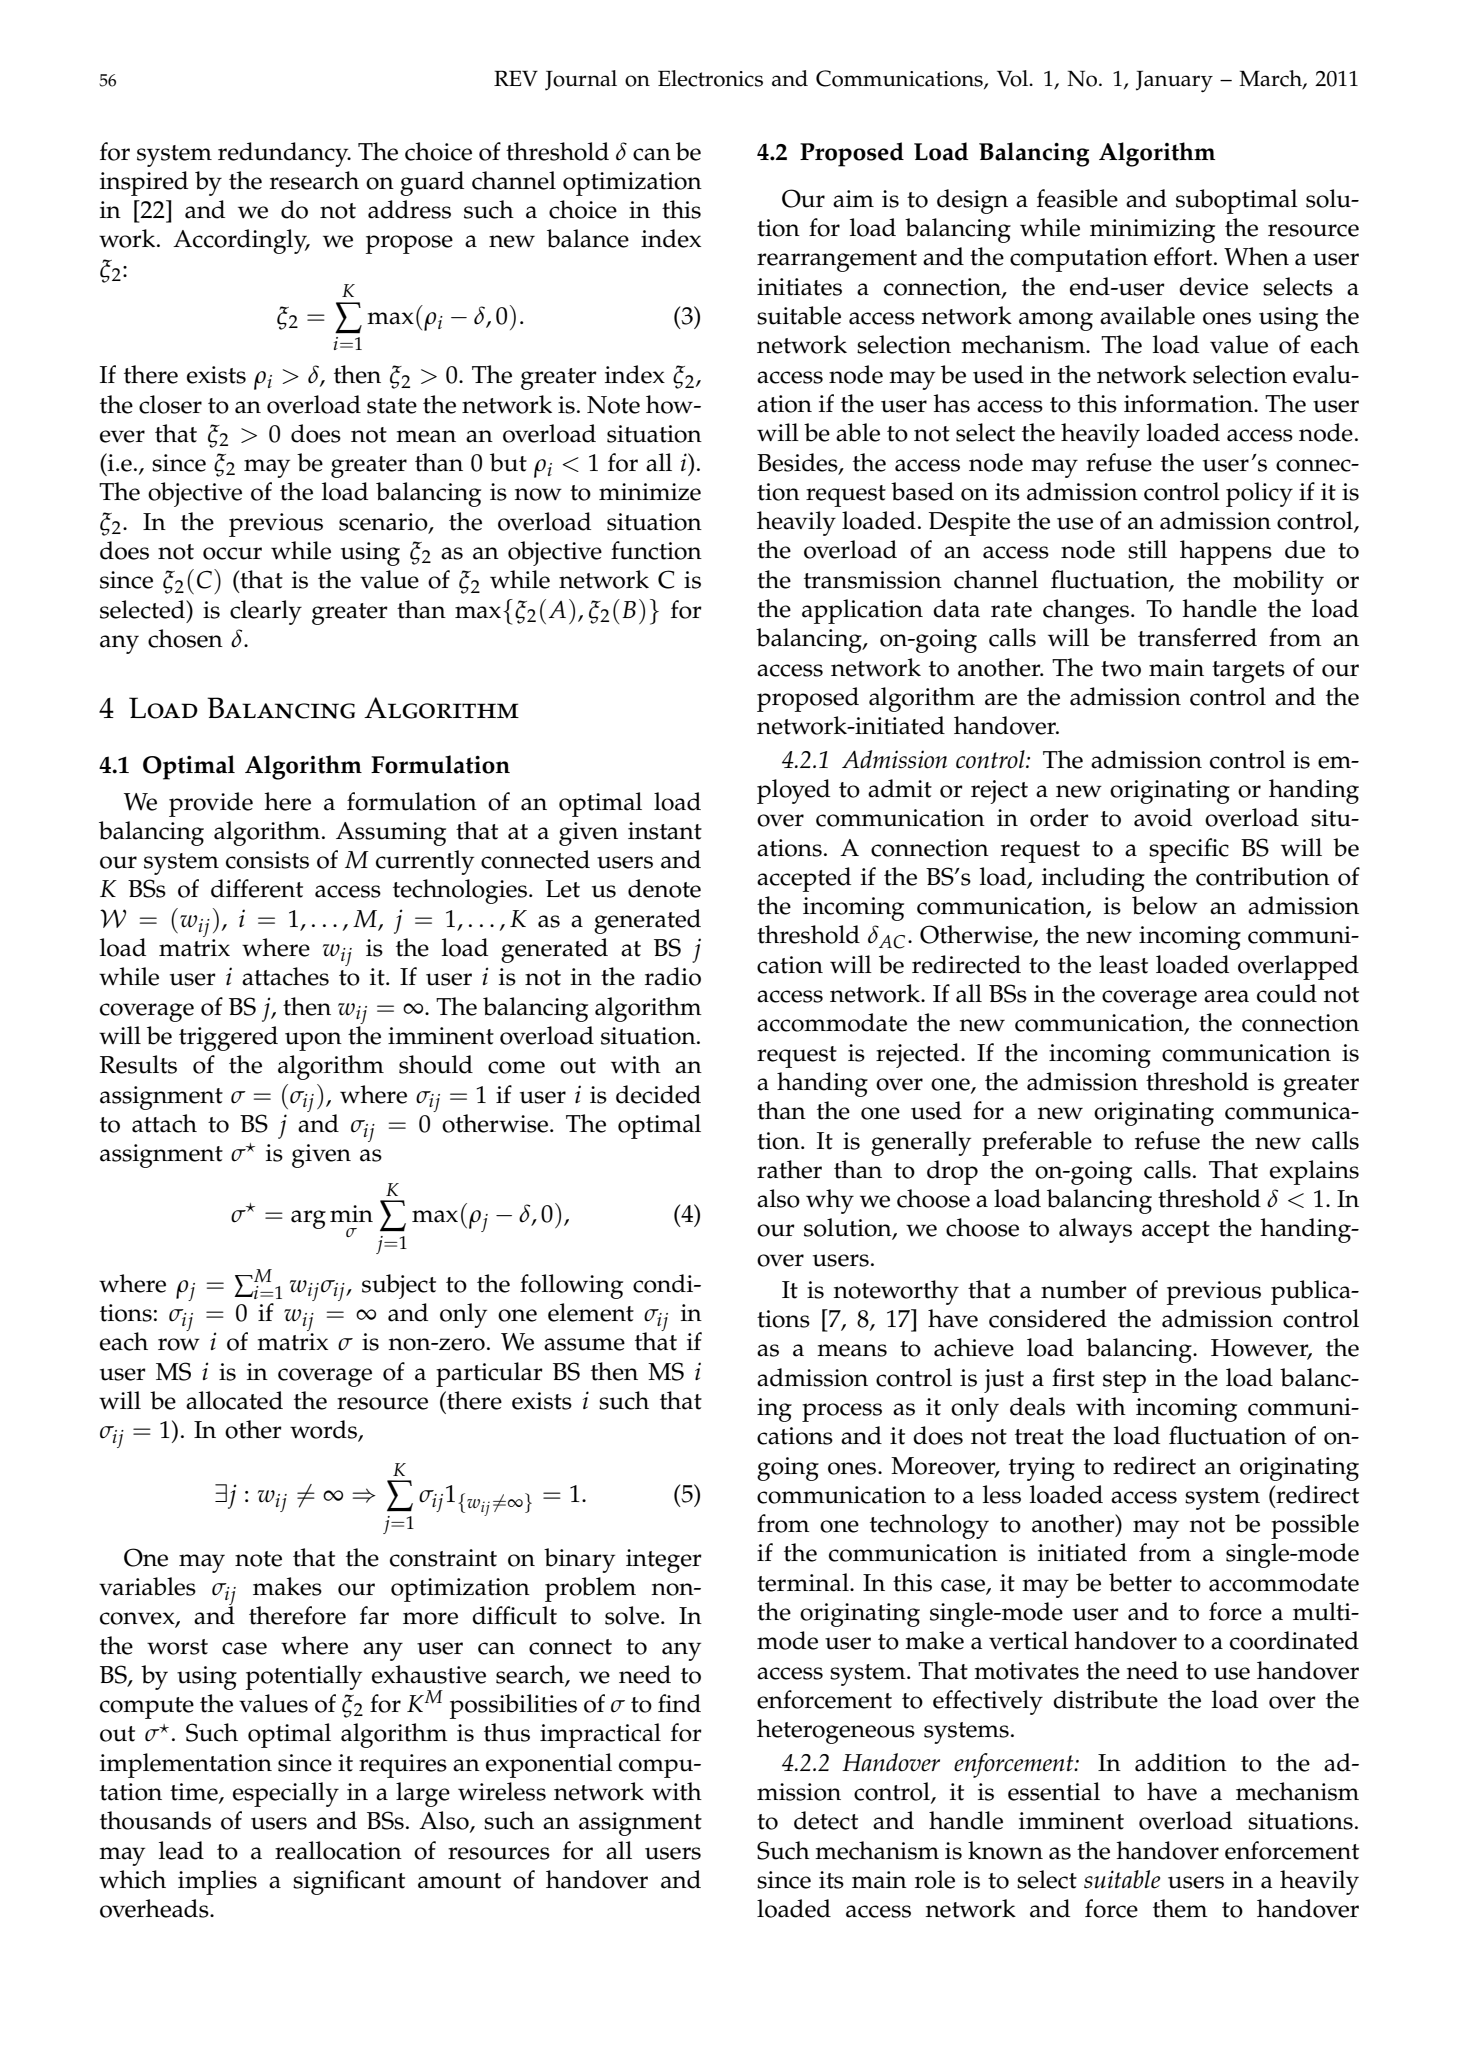 The width and height of the image is (1459, 2063). Describe the element at coordinates (234, 1400) in the image. I see `allocated` at that location.
